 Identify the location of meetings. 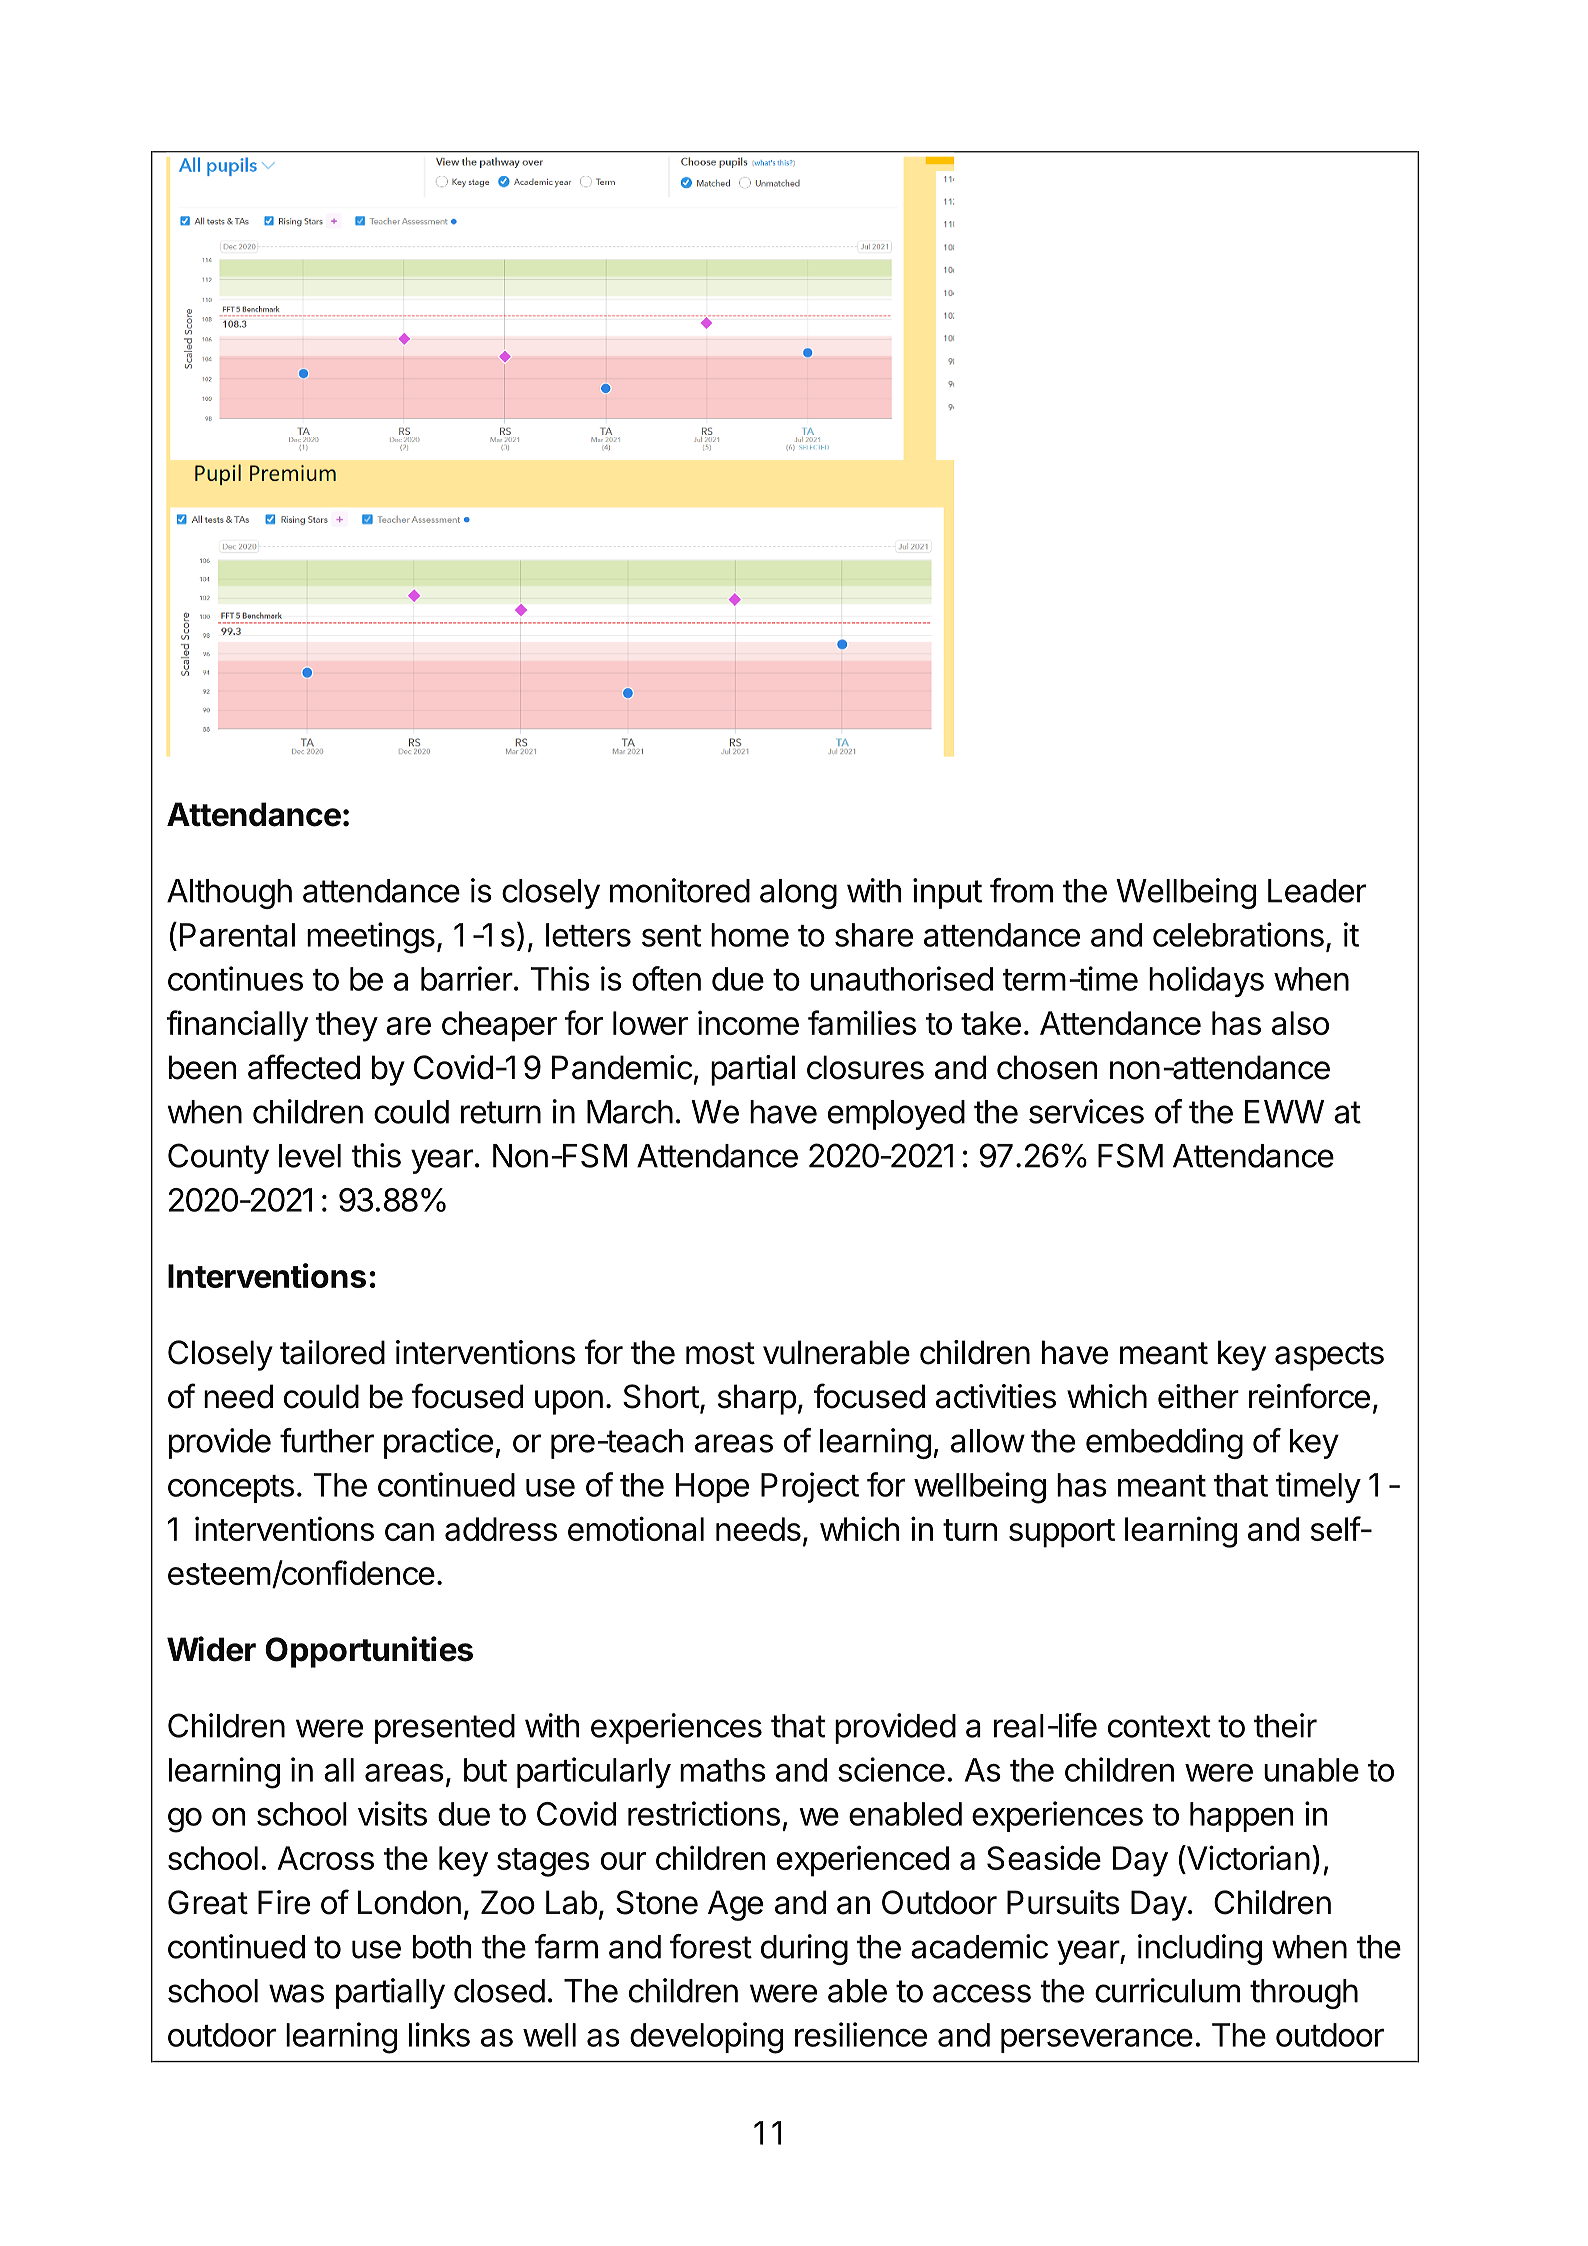
(371, 938).
